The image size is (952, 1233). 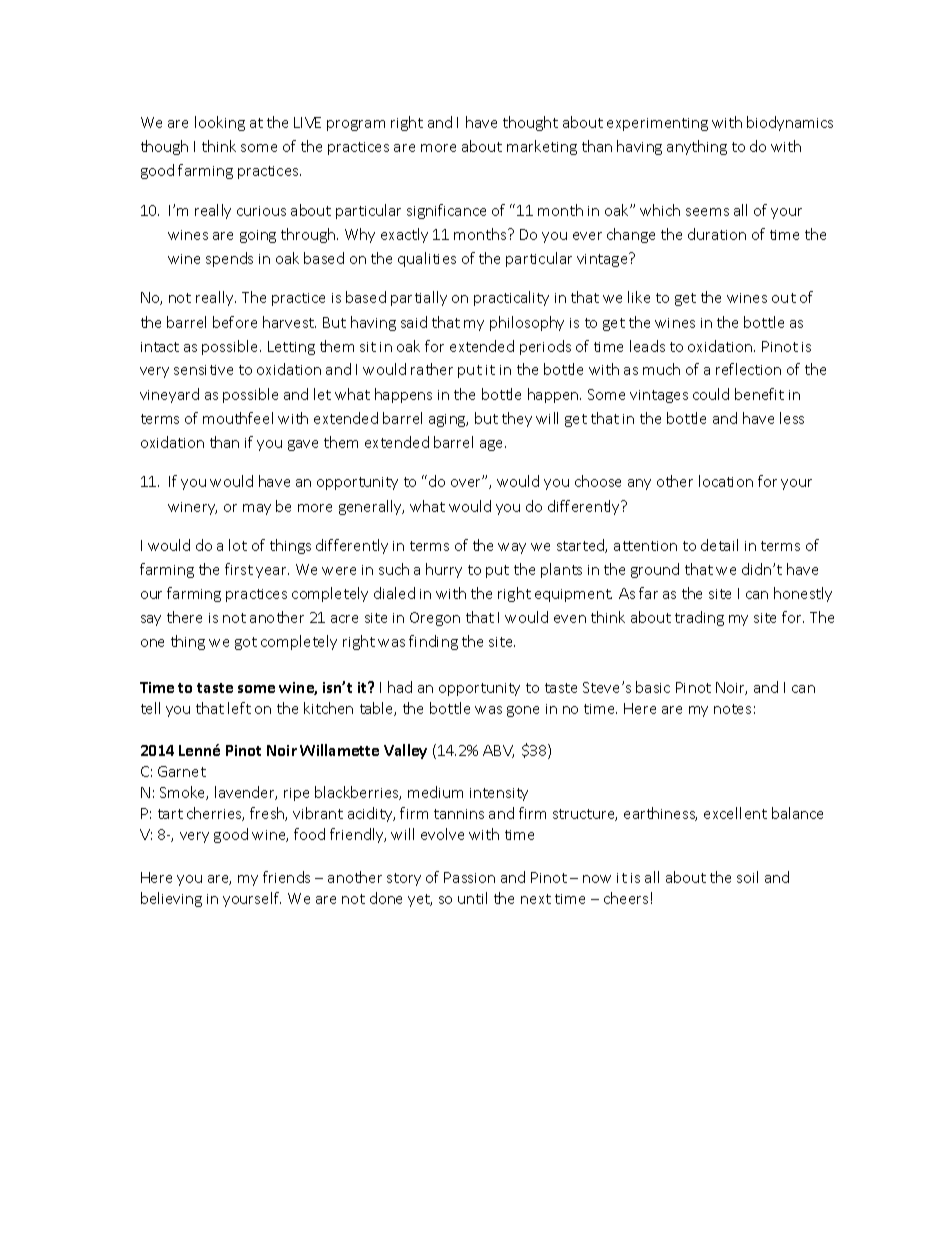 What do you see at coordinates (433, 642) in the screenshot?
I see `finding` at bounding box center [433, 642].
